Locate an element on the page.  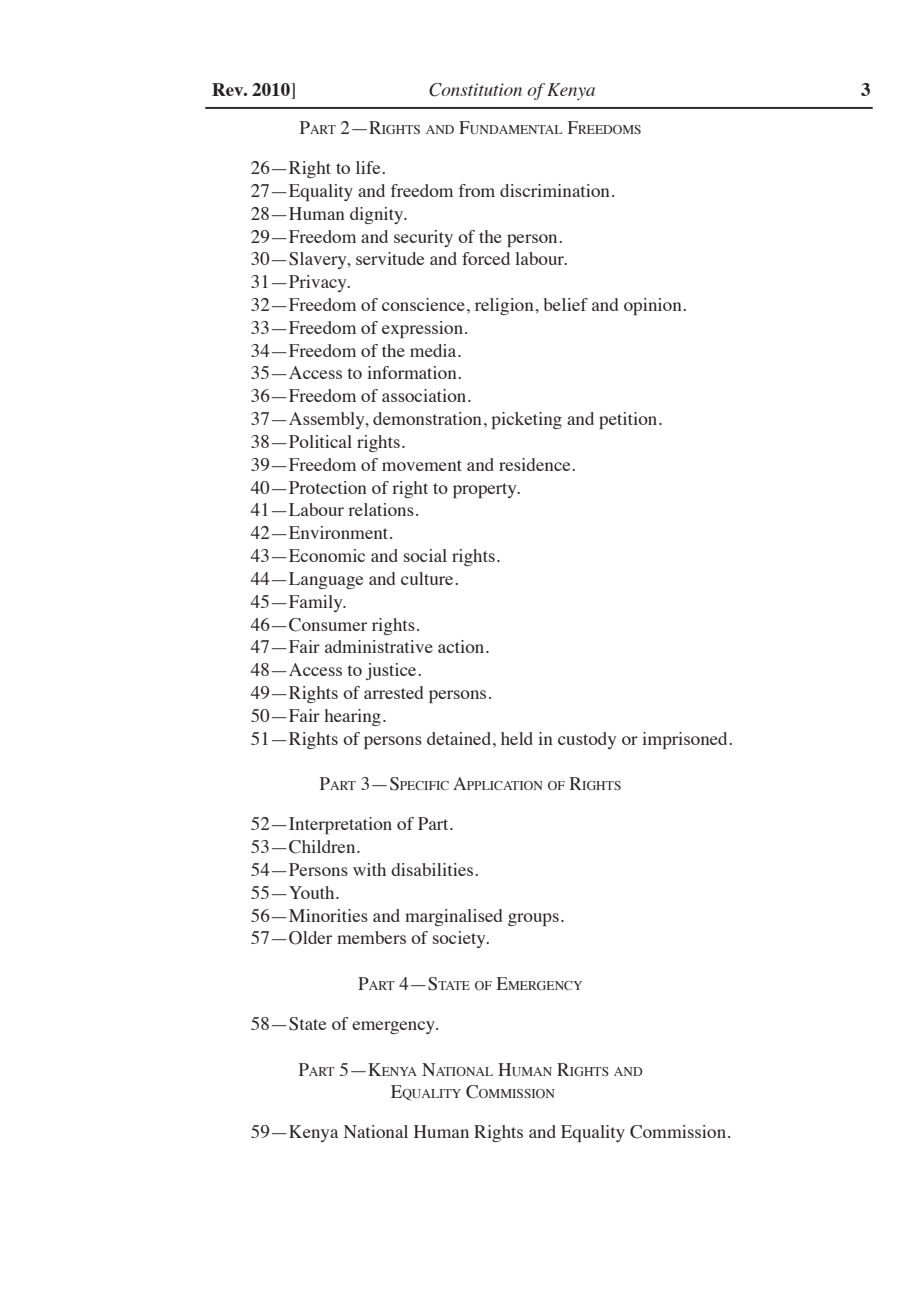
Constitution is located at coordinates (475, 90).
